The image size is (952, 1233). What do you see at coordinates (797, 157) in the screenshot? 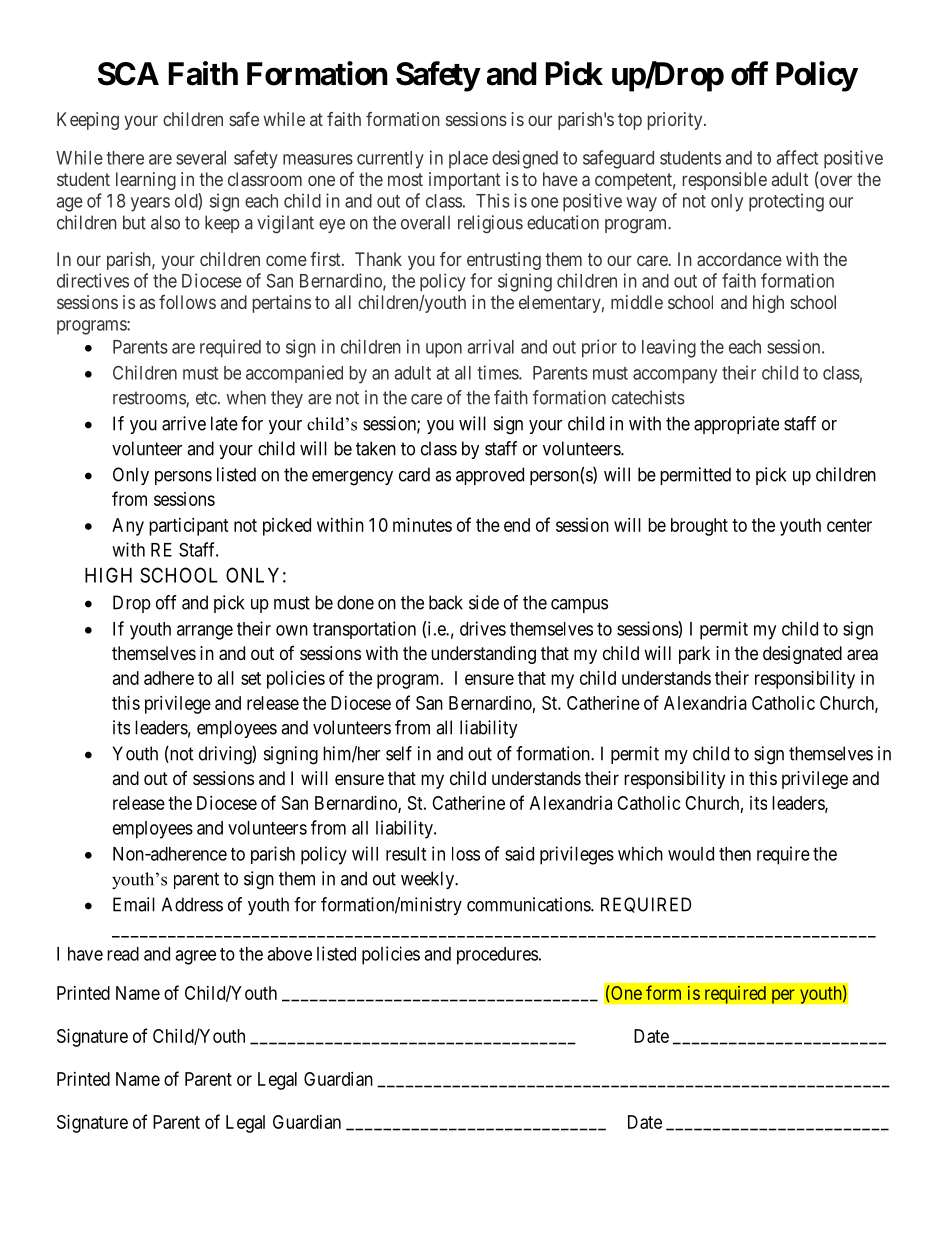
I see `affect` at bounding box center [797, 157].
